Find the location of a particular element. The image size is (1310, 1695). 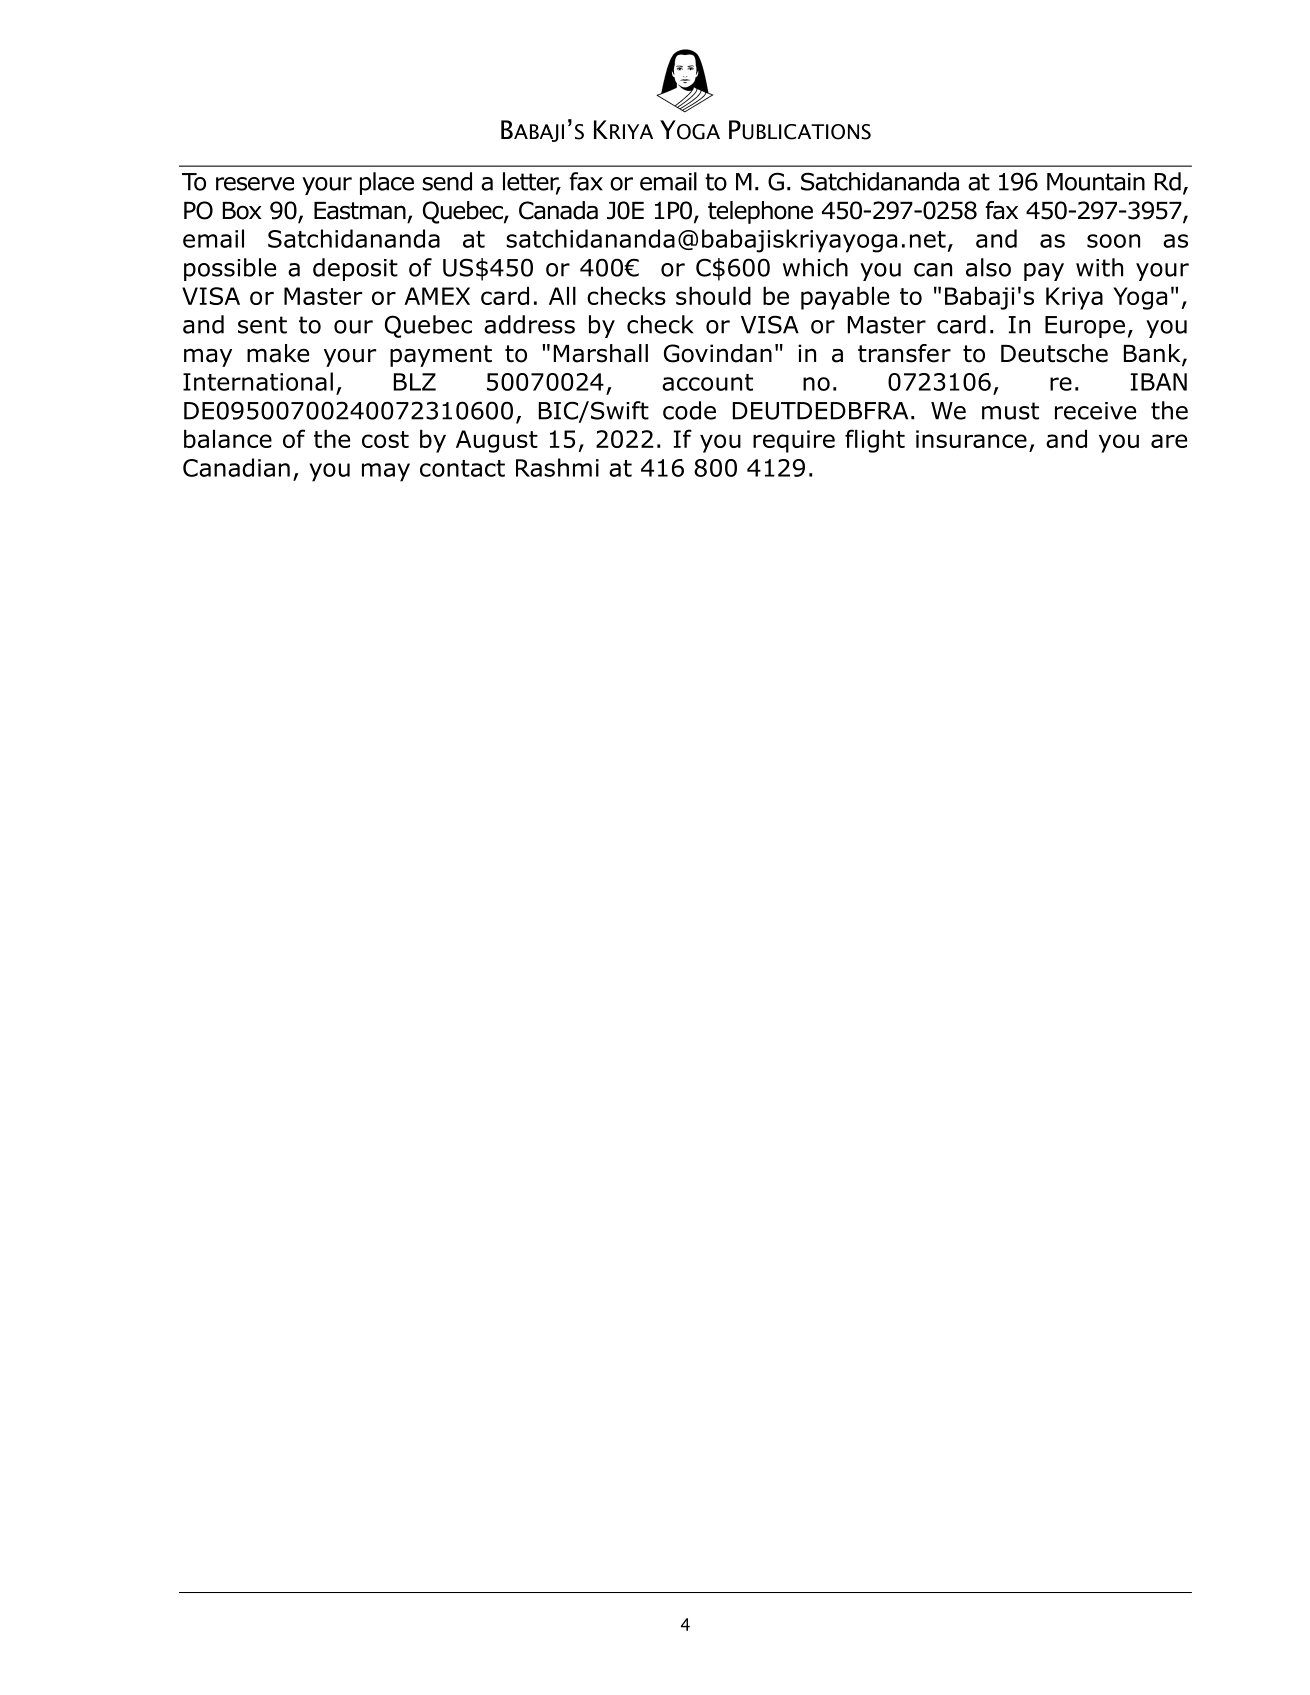

Europe is located at coordinates (1085, 327).
